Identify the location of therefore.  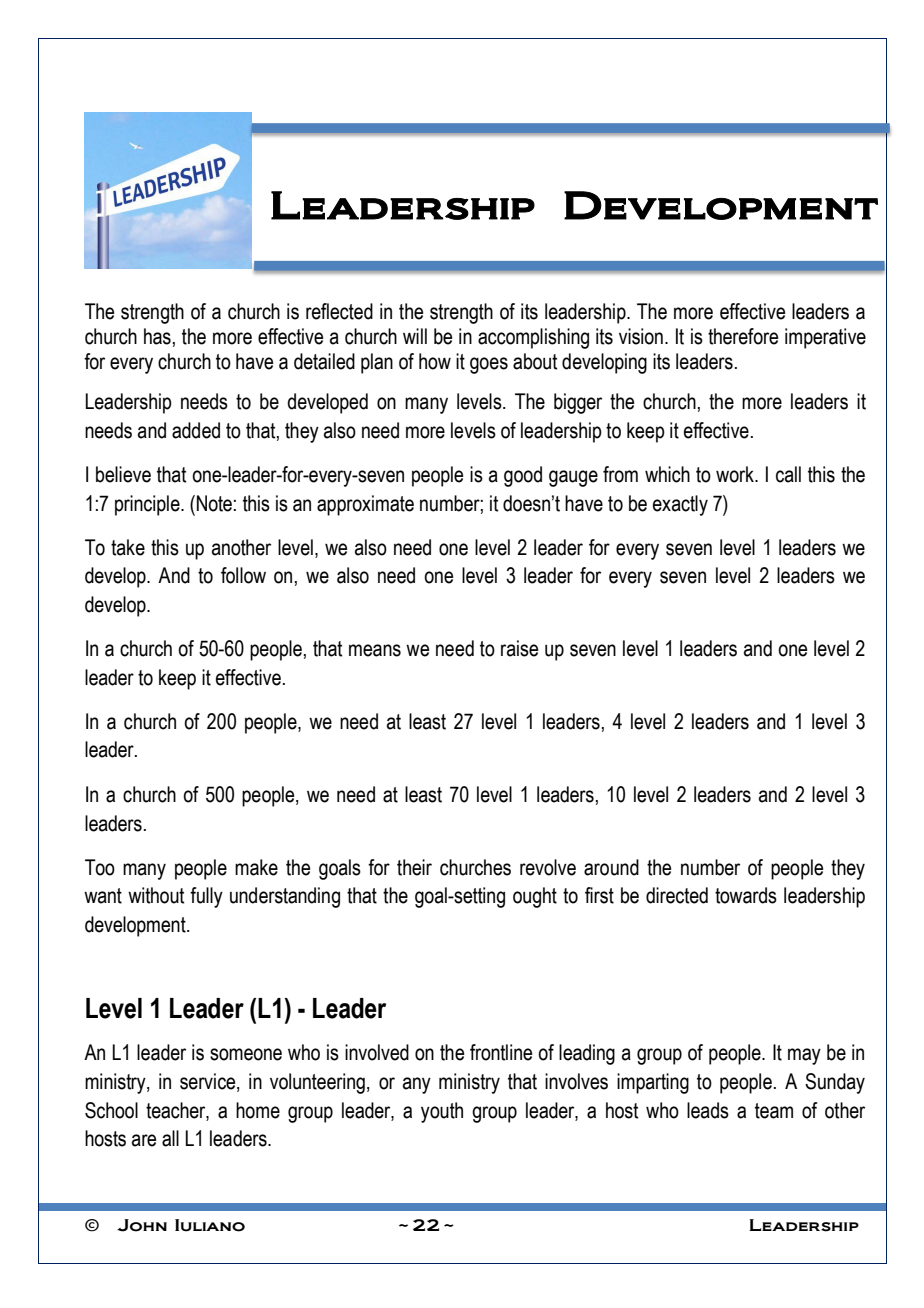
(743, 336).
